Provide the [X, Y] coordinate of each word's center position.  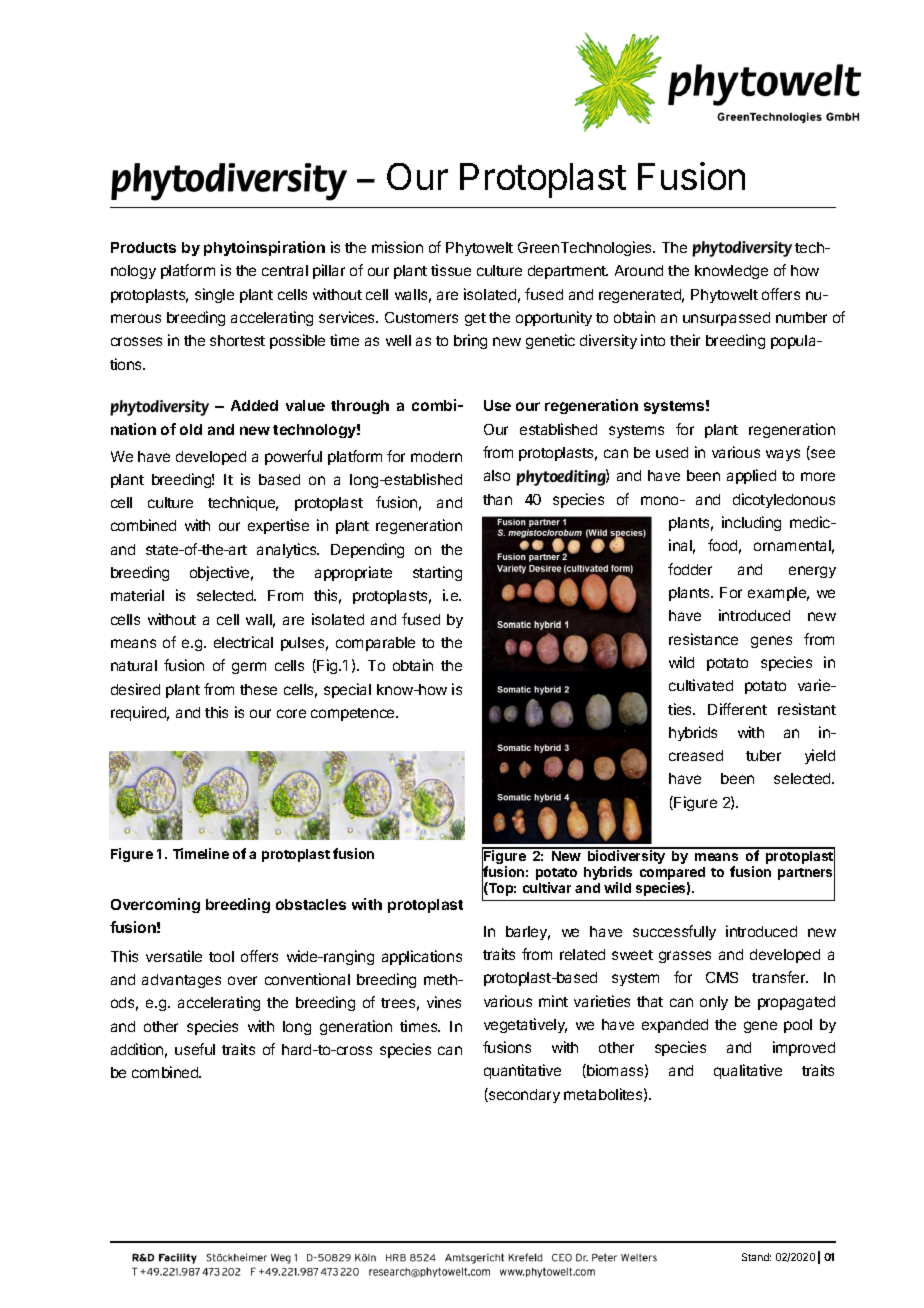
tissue [451, 270]
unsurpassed [726, 319]
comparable [375, 644]
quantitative [522, 1071]
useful [195, 1049]
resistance [703, 639]
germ [249, 668]
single [214, 295]
